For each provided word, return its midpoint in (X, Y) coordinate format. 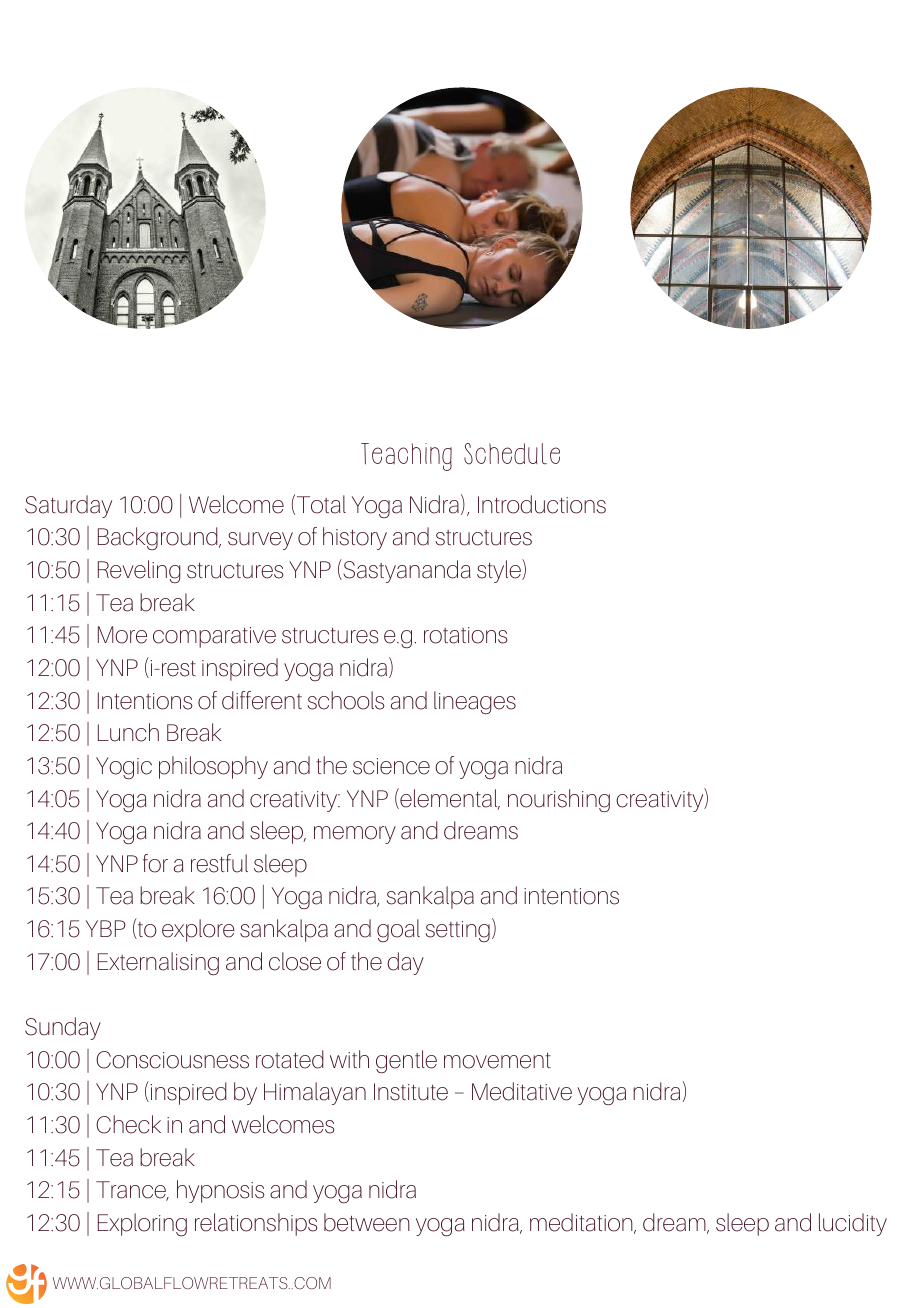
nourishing (559, 800)
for (155, 863)
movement (497, 1061)
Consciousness (172, 1060)
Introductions (542, 504)
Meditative (522, 1091)
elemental (449, 799)
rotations (465, 635)
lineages (475, 702)
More (122, 635)
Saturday (68, 506)
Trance (132, 1191)
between (367, 1222)
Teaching (406, 457)
